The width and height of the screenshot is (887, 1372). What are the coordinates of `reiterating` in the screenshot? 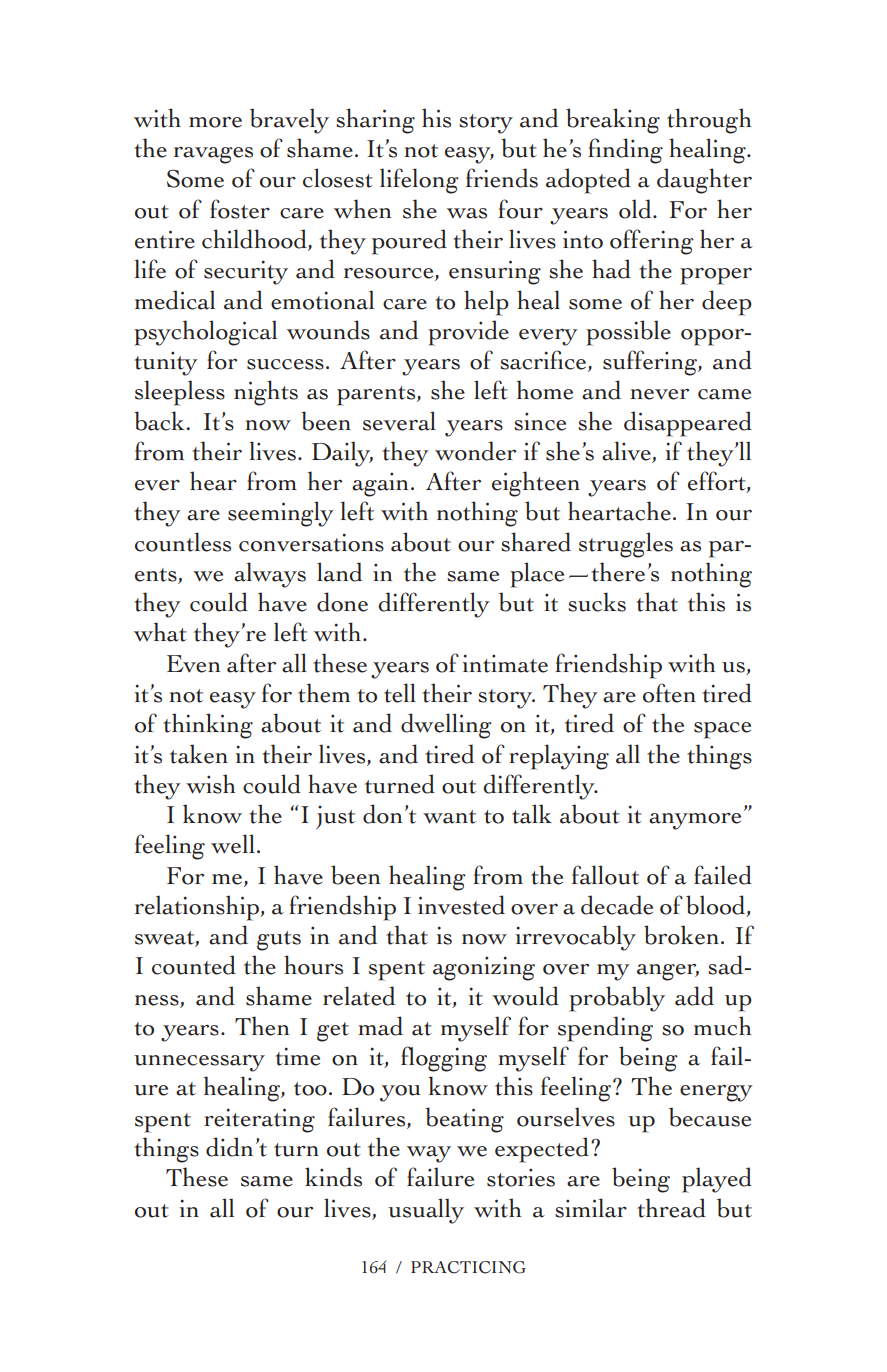 It's located at (259, 1120).
